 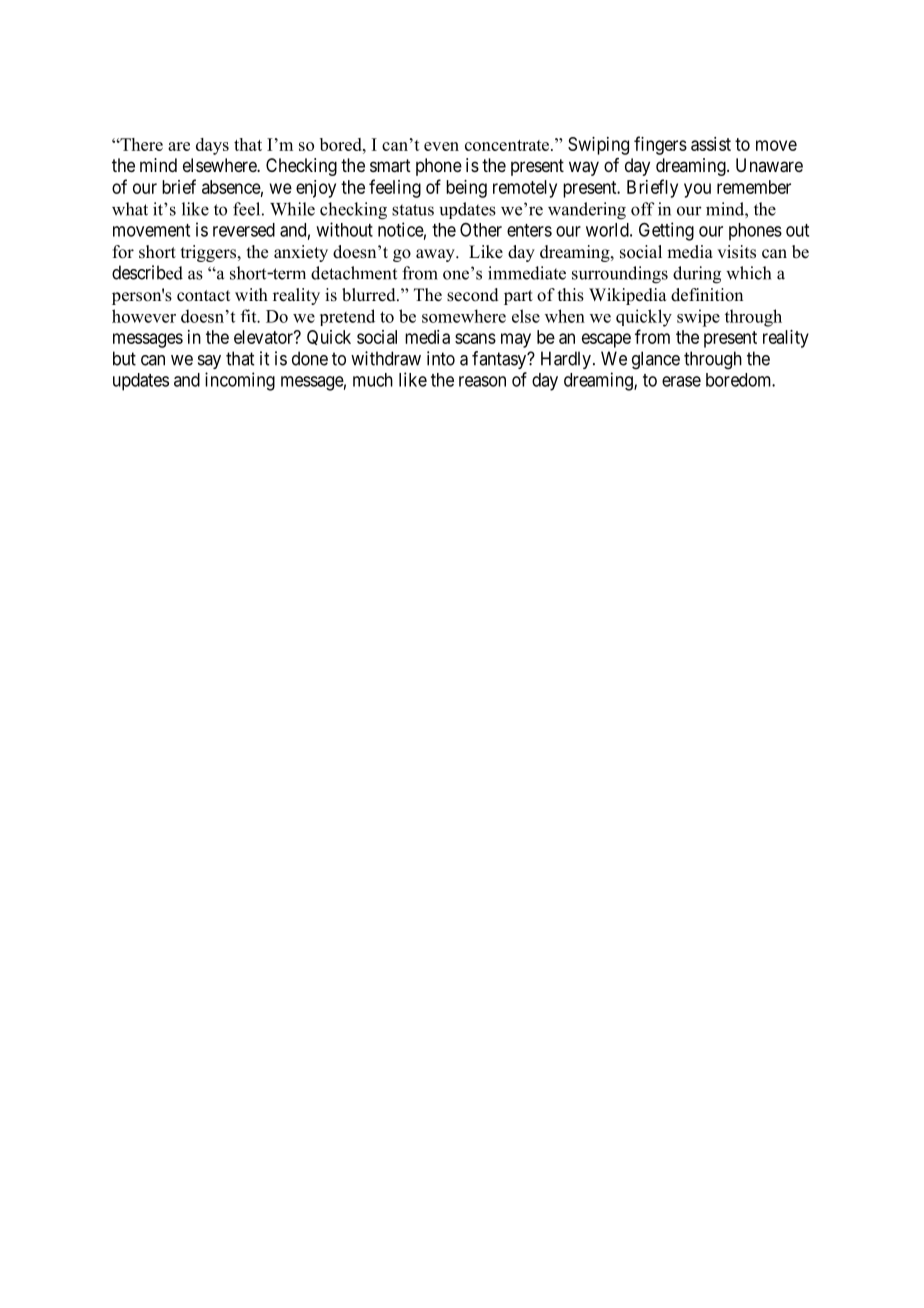 What do you see at coordinates (210, 253) in the page?
I see `triggers` at bounding box center [210, 253].
